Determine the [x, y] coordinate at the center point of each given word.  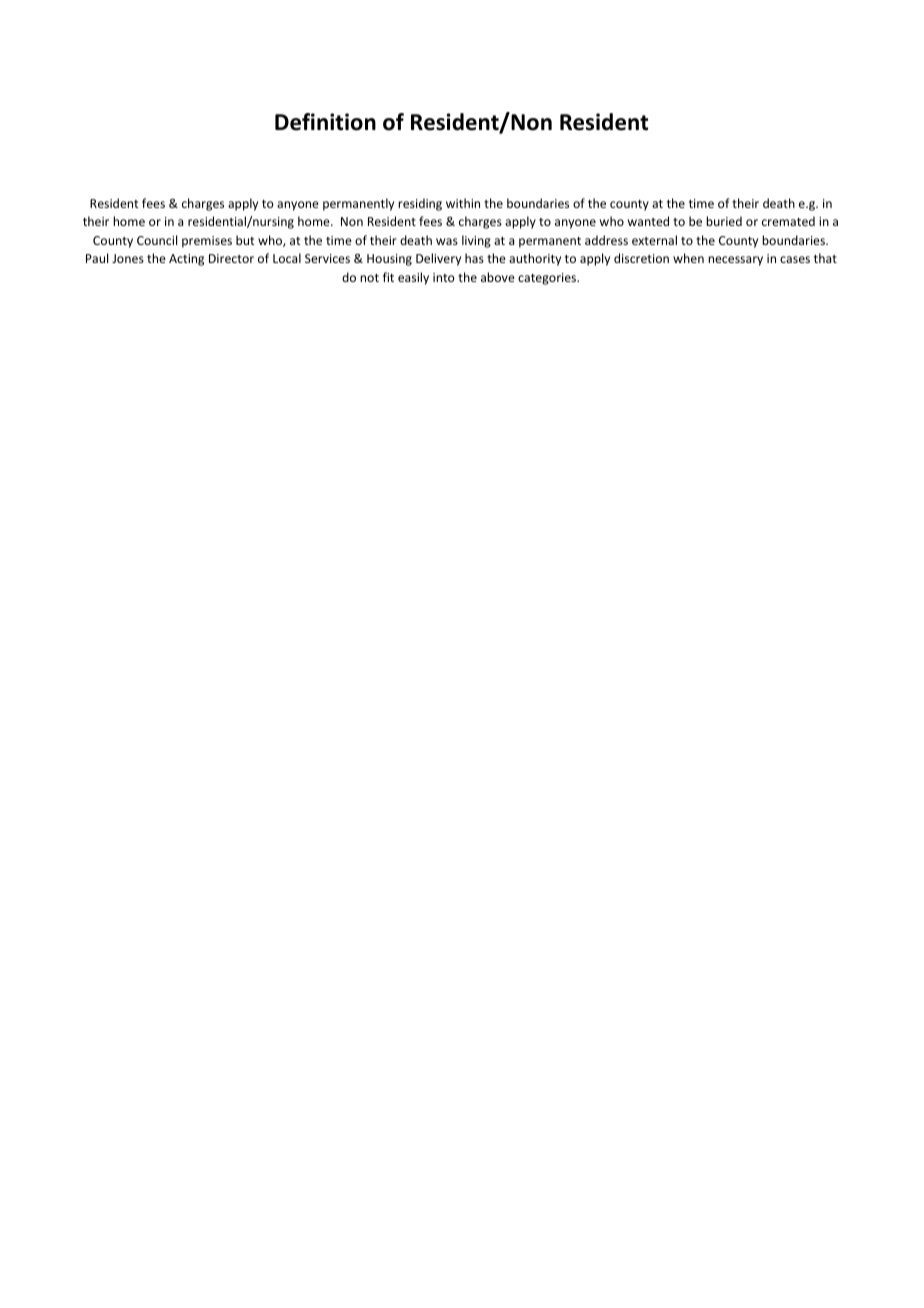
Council [157, 240]
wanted [648, 221]
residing [420, 204]
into [444, 277]
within [463, 203]
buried [724, 221]
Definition [325, 122]
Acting [186, 260]
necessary [735, 261]
